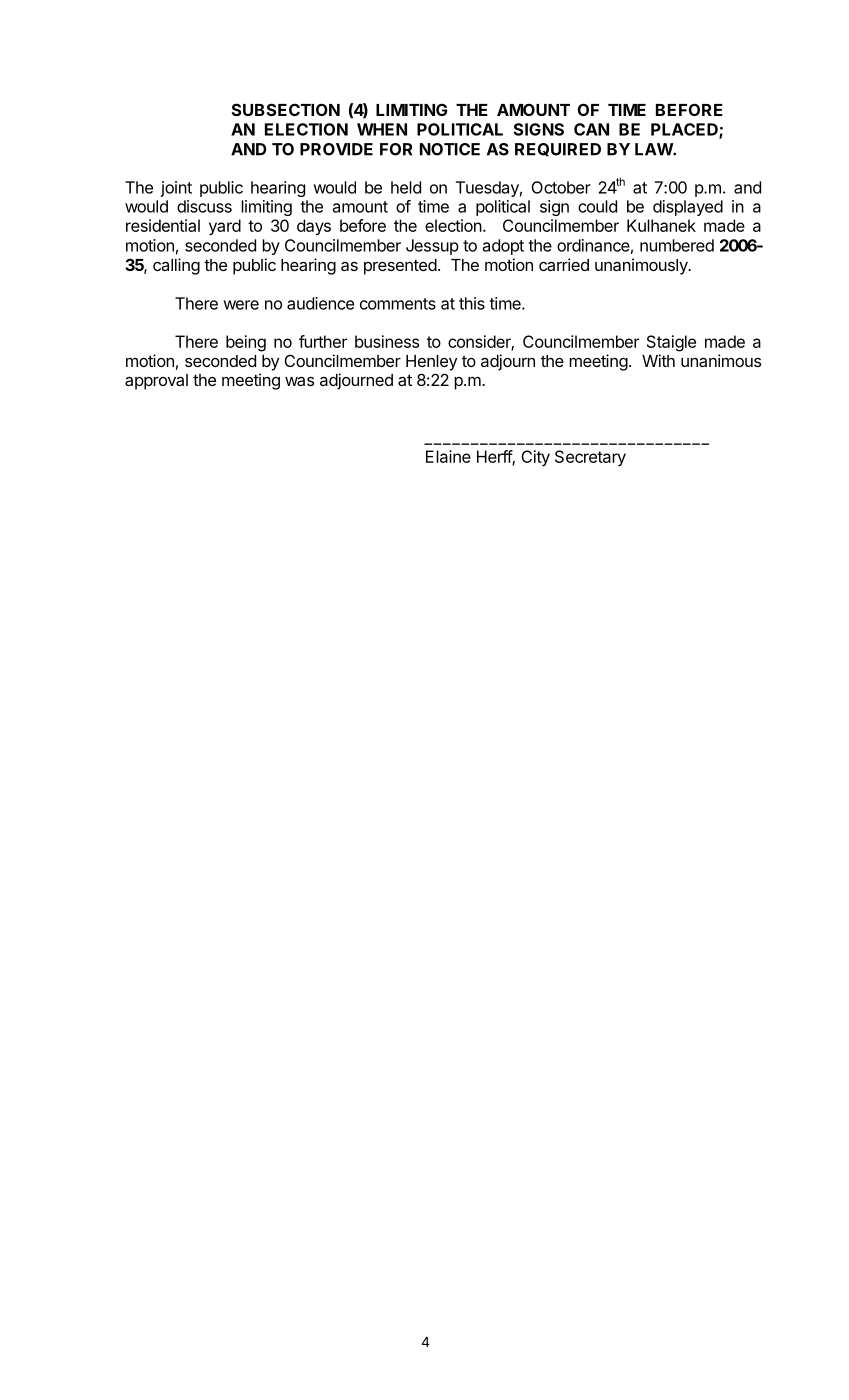 Image resolution: width=849 pixels, height=1400 pixels. What do you see at coordinates (382, 129) in the page?
I see `WHEN` at bounding box center [382, 129].
